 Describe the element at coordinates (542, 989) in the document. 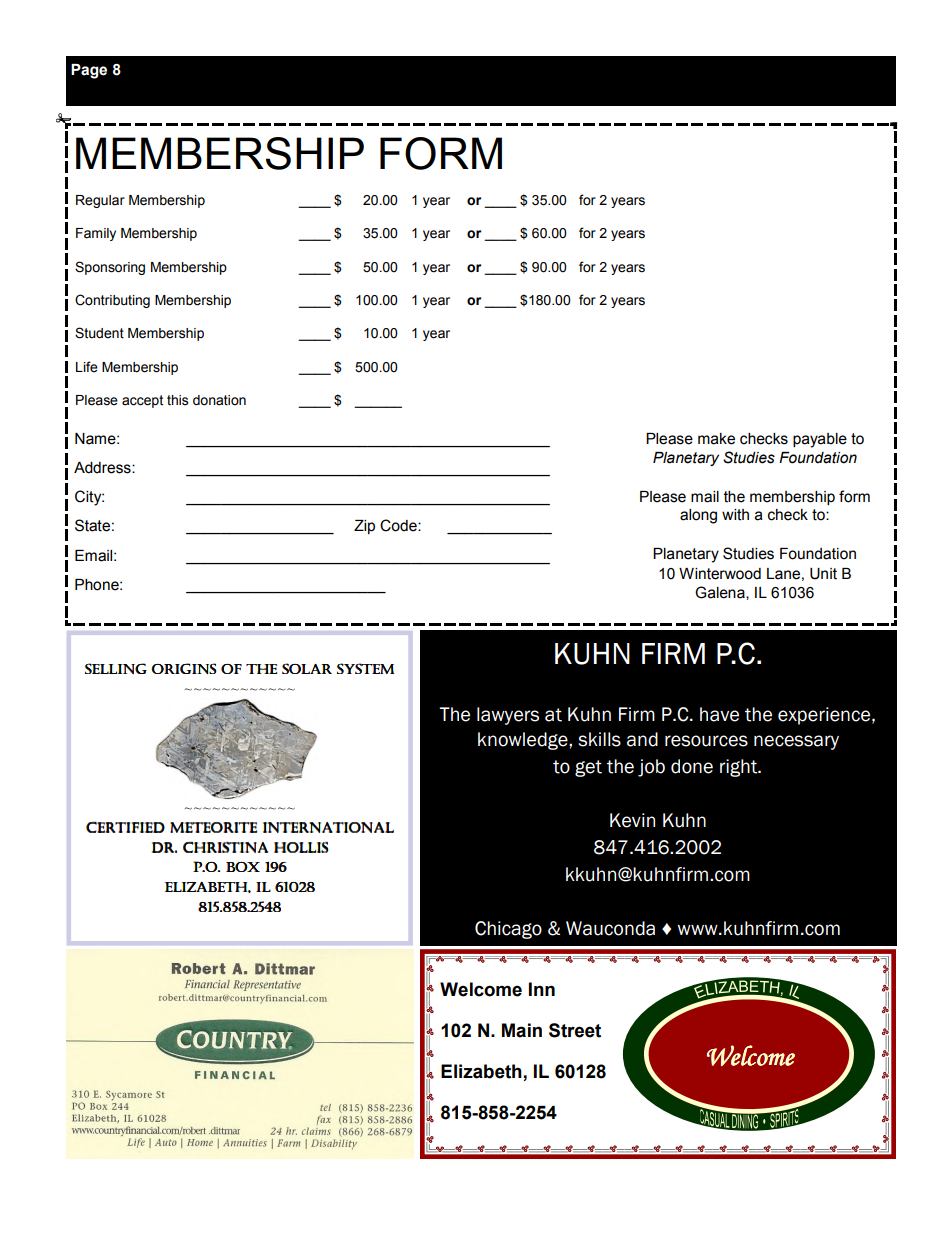

I see `Inn` at that location.
